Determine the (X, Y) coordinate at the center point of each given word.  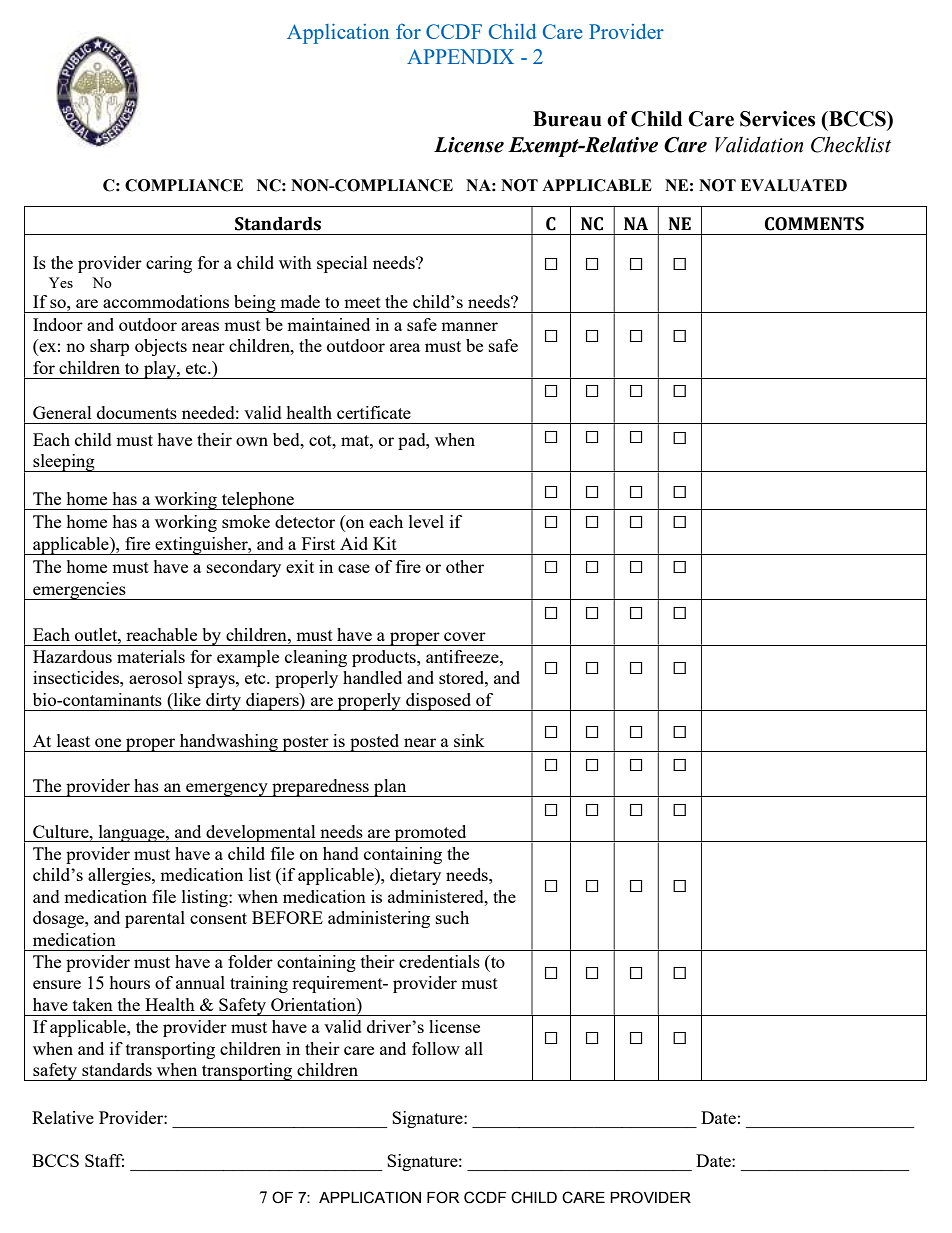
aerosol (156, 677)
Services (777, 119)
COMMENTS (814, 224)
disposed (439, 702)
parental (155, 919)
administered (437, 896)
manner (469, 326)
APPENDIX (460, 56)
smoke (246, 521)
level (426, 521)
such (452, 917)
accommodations (166, 301)
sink (469, 740)
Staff (104, 1160)
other (465, 566)
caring (169, 264)
